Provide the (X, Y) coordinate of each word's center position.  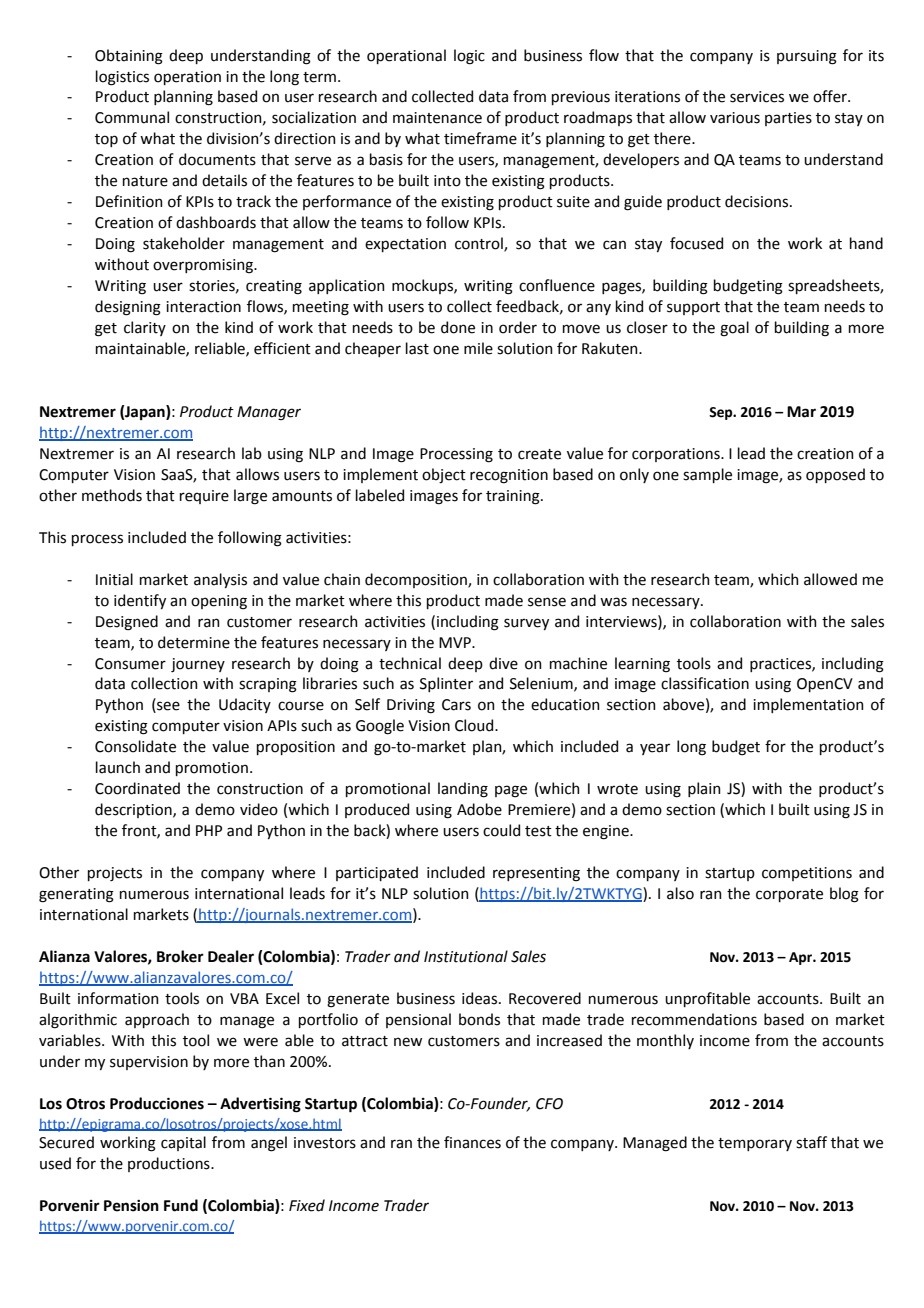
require (204, 497)
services (757, 97)
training (514, 497)
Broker (180, 956)
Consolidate (135, 746)
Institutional (466, 956)
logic (469, 57)
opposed (835, 475)
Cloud (475, 725)
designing (128, 308)
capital (183, 1143)
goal (734, 329)
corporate (789, 895)
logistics (122, 78)
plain (704, 789)
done (458, 327)
